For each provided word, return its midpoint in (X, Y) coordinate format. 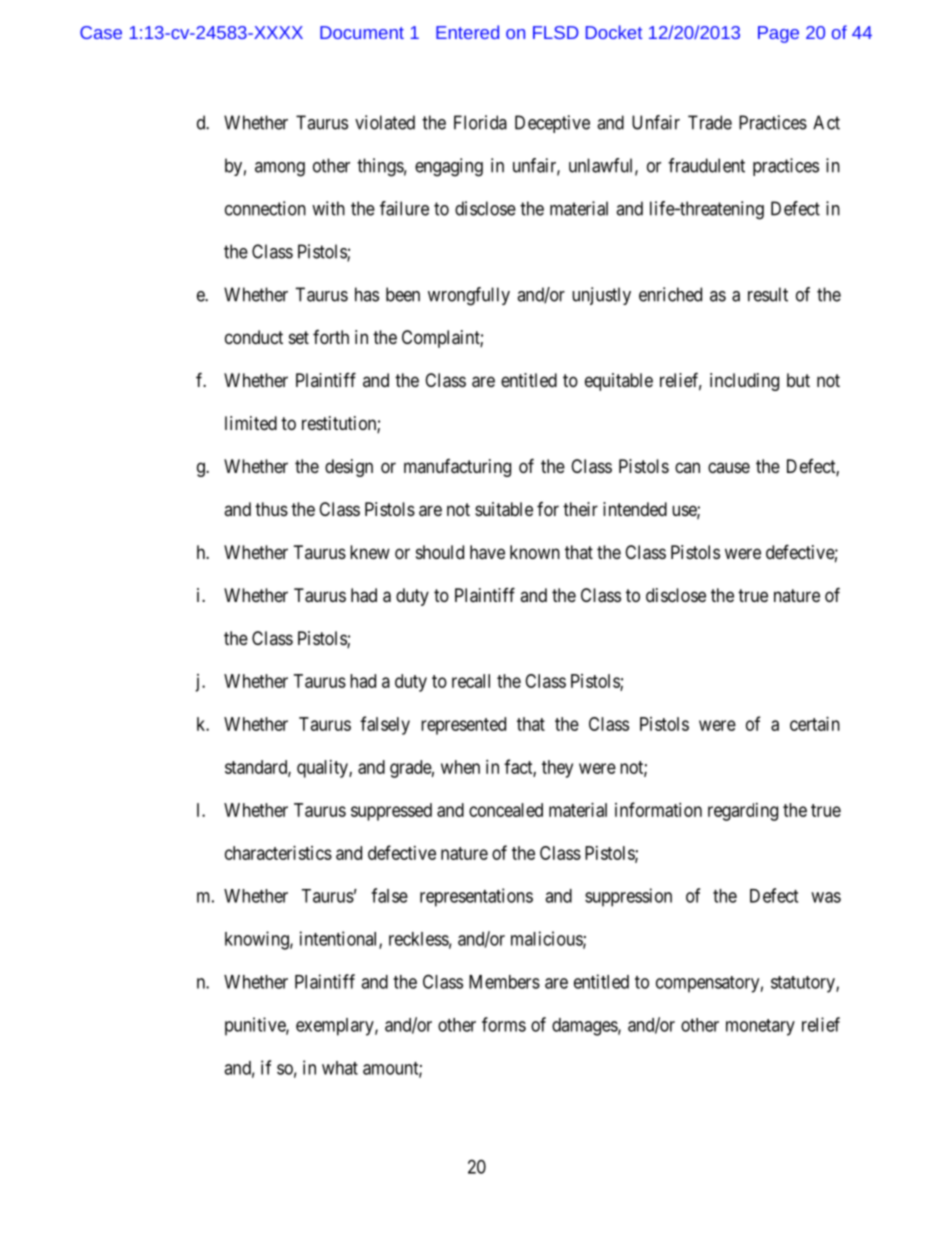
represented (463, 726)
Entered (467, 32)
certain (815, 724)
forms (504, 1024)
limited (251, 423)
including (744, 382)
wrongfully (469, 296)
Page (778, 34)
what (340, 1068)
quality (323, 769)
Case (101, 32)
